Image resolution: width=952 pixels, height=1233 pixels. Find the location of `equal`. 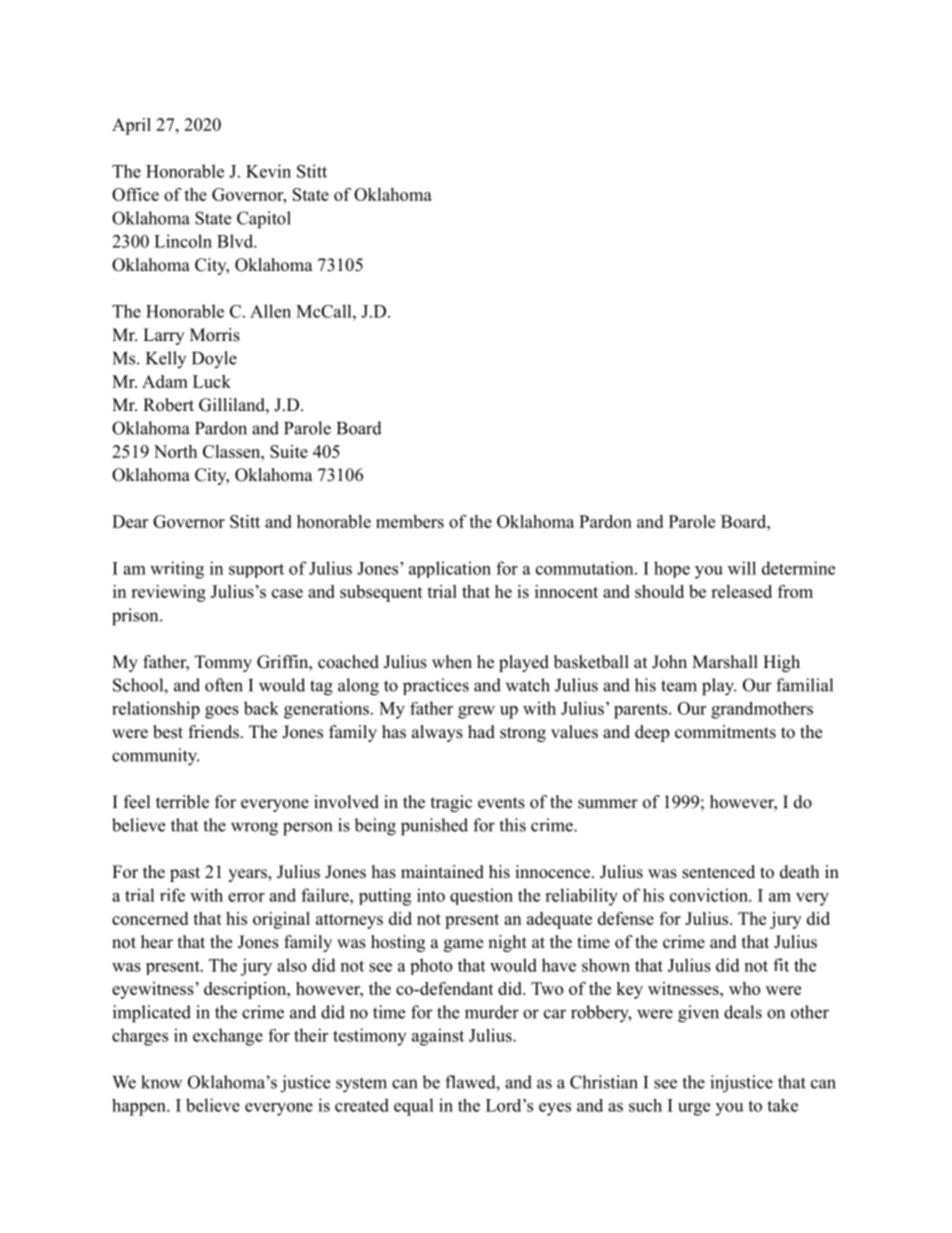

equal is located at coordinates (414, 1107).
